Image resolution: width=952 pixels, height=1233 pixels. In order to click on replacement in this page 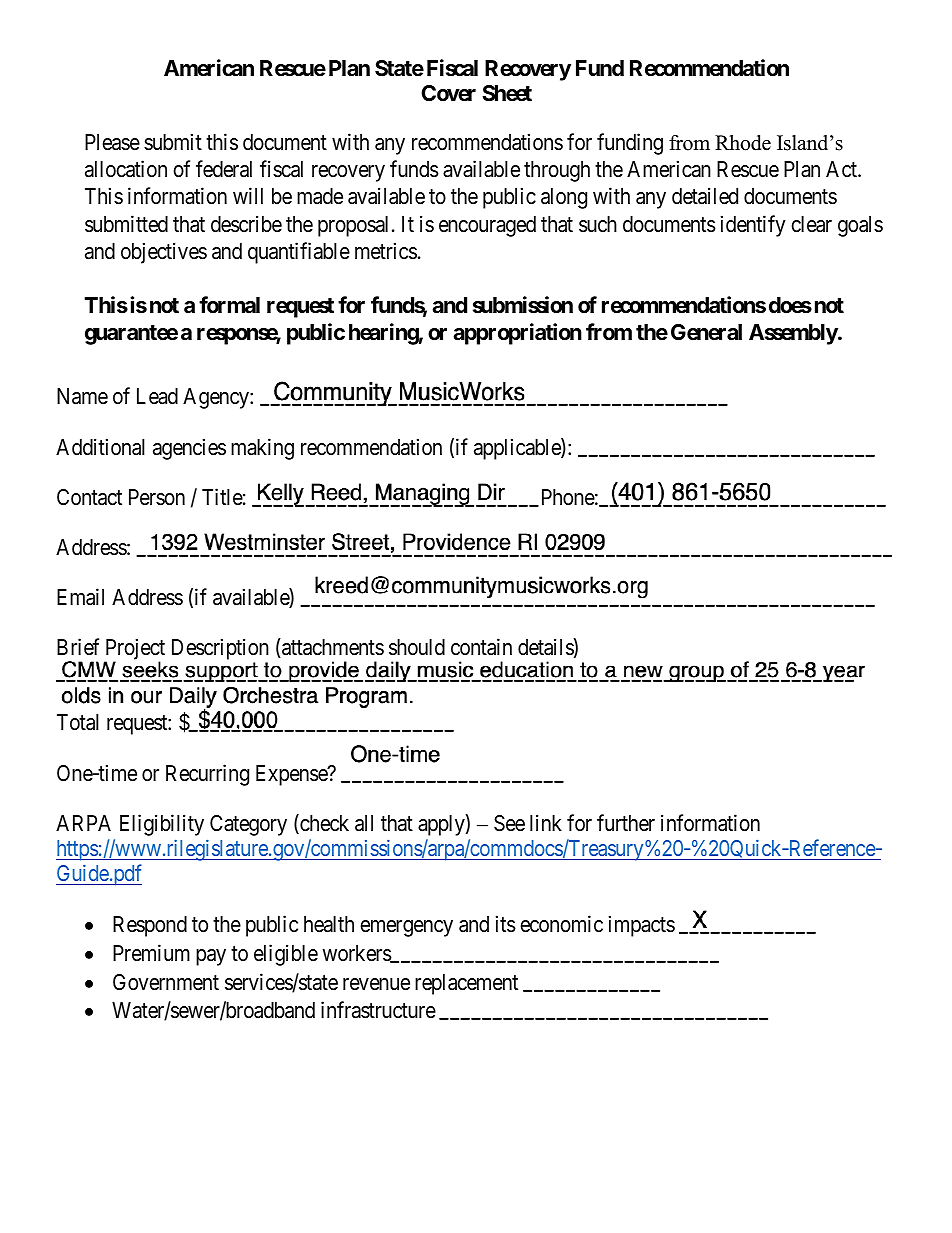, I will do `click(466, 984)`.
